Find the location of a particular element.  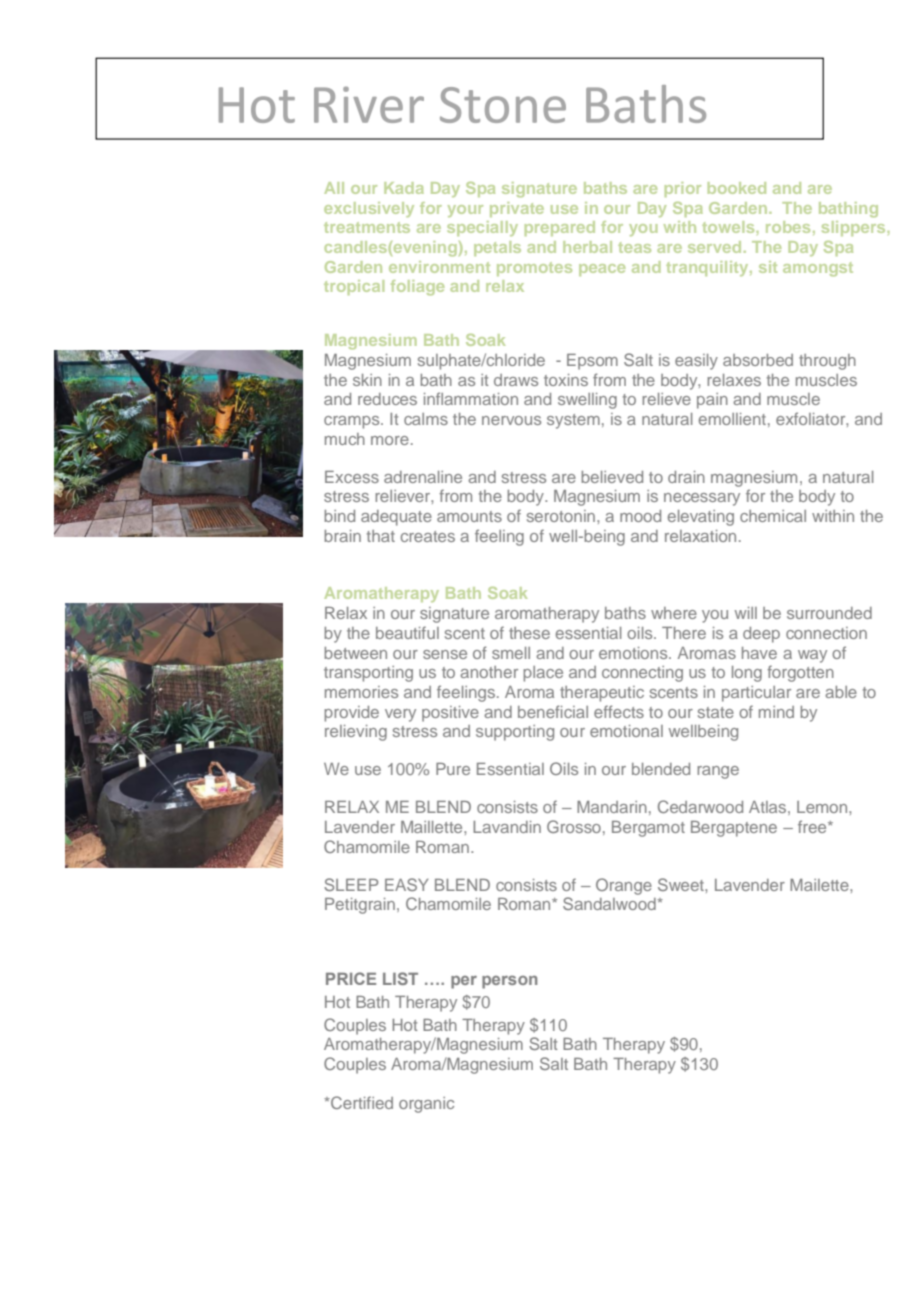

Stone is located at coordinates (503, 105).
